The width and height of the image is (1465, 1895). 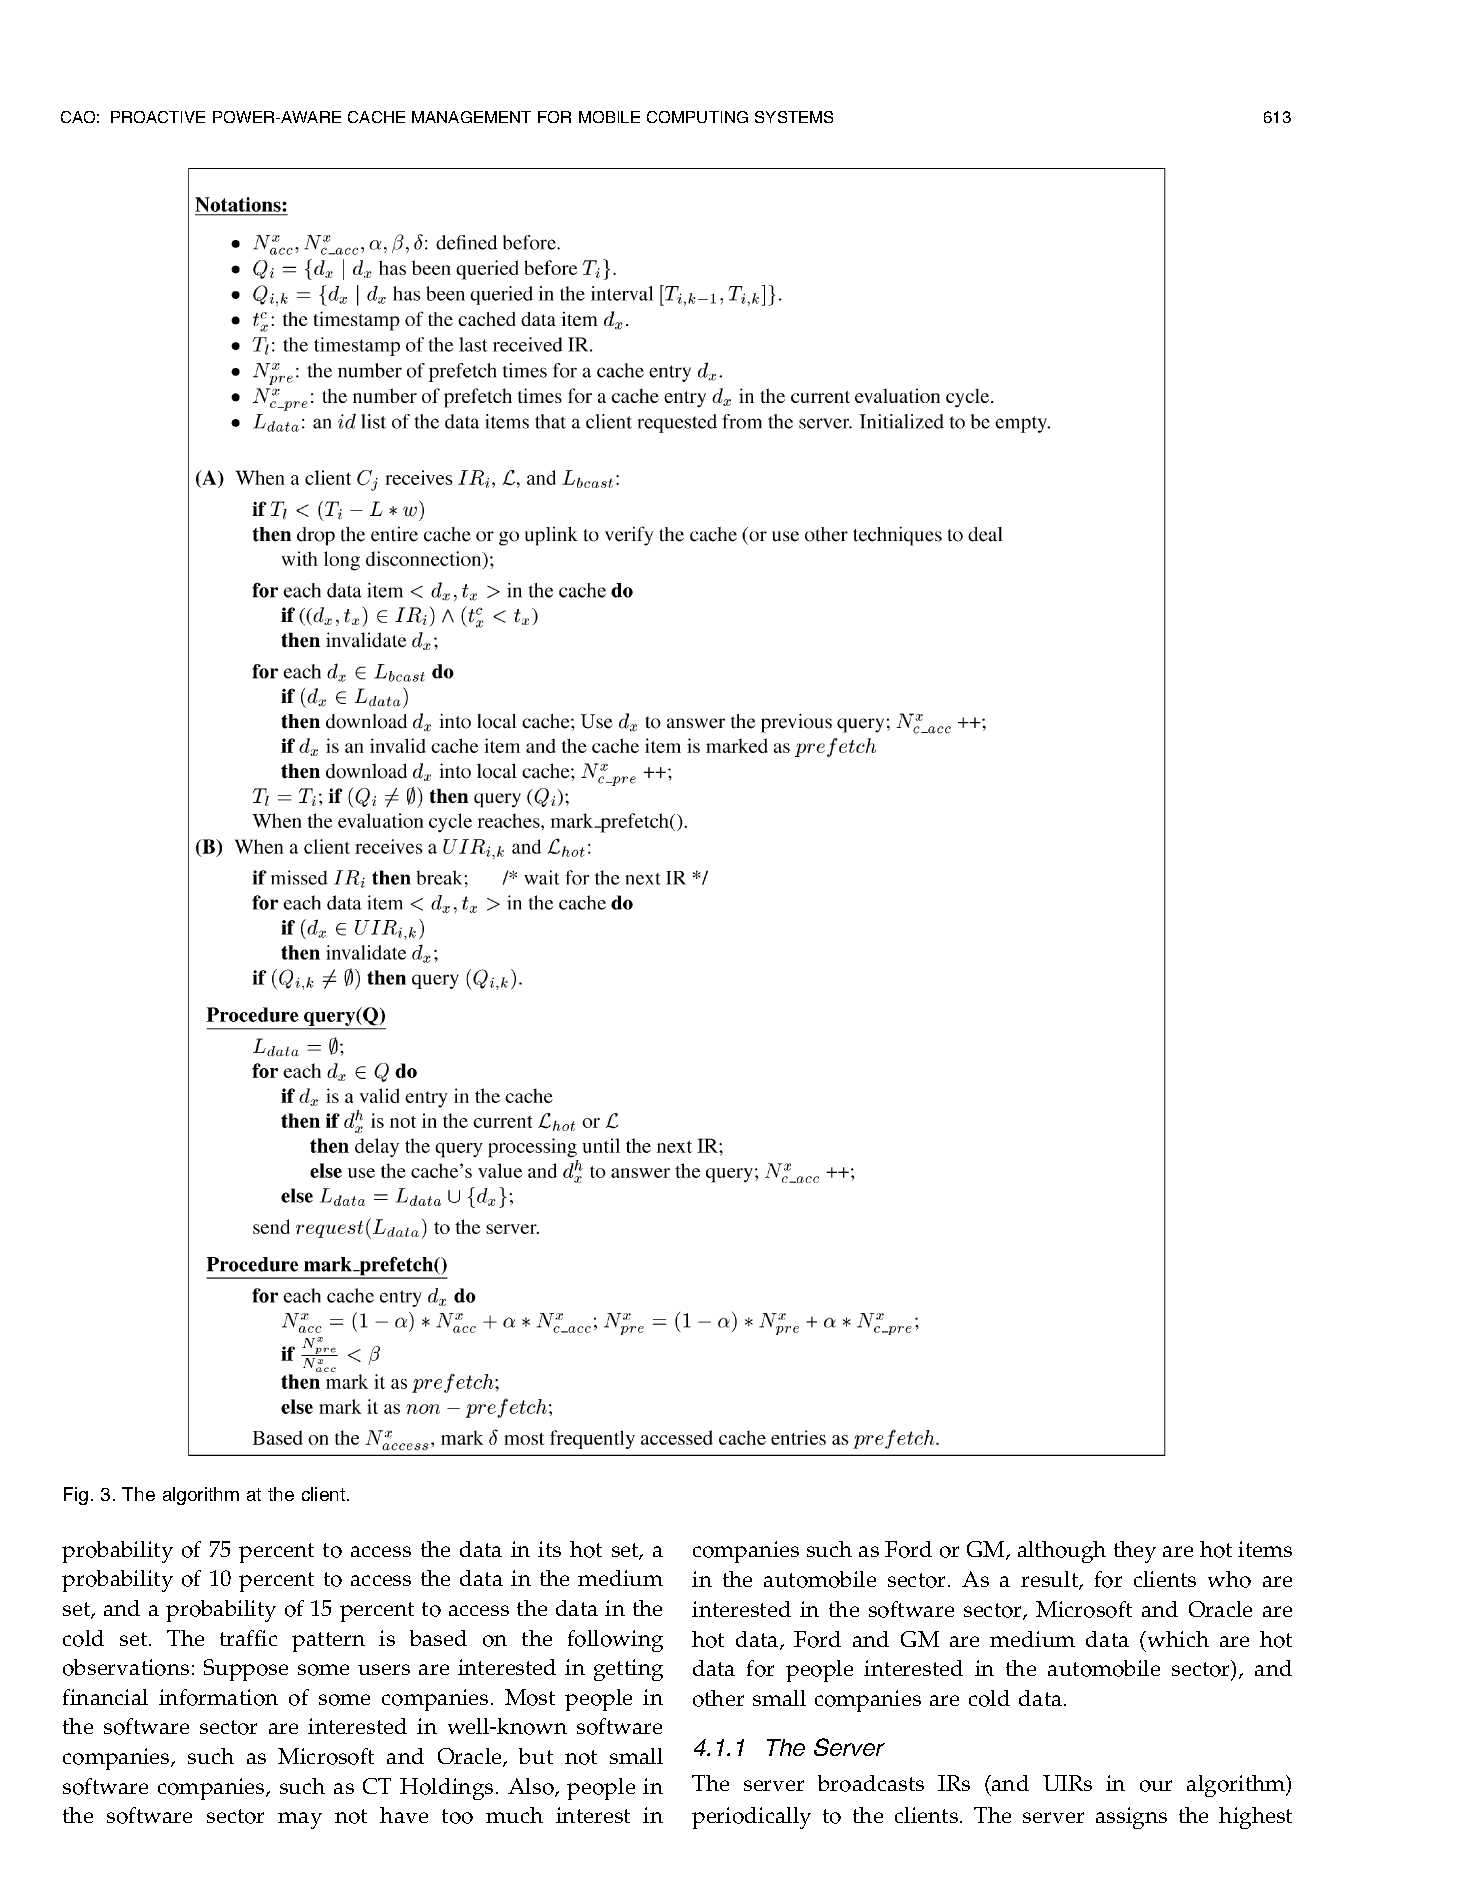 I want to click on Fig, so click(x=76, y=1496).
